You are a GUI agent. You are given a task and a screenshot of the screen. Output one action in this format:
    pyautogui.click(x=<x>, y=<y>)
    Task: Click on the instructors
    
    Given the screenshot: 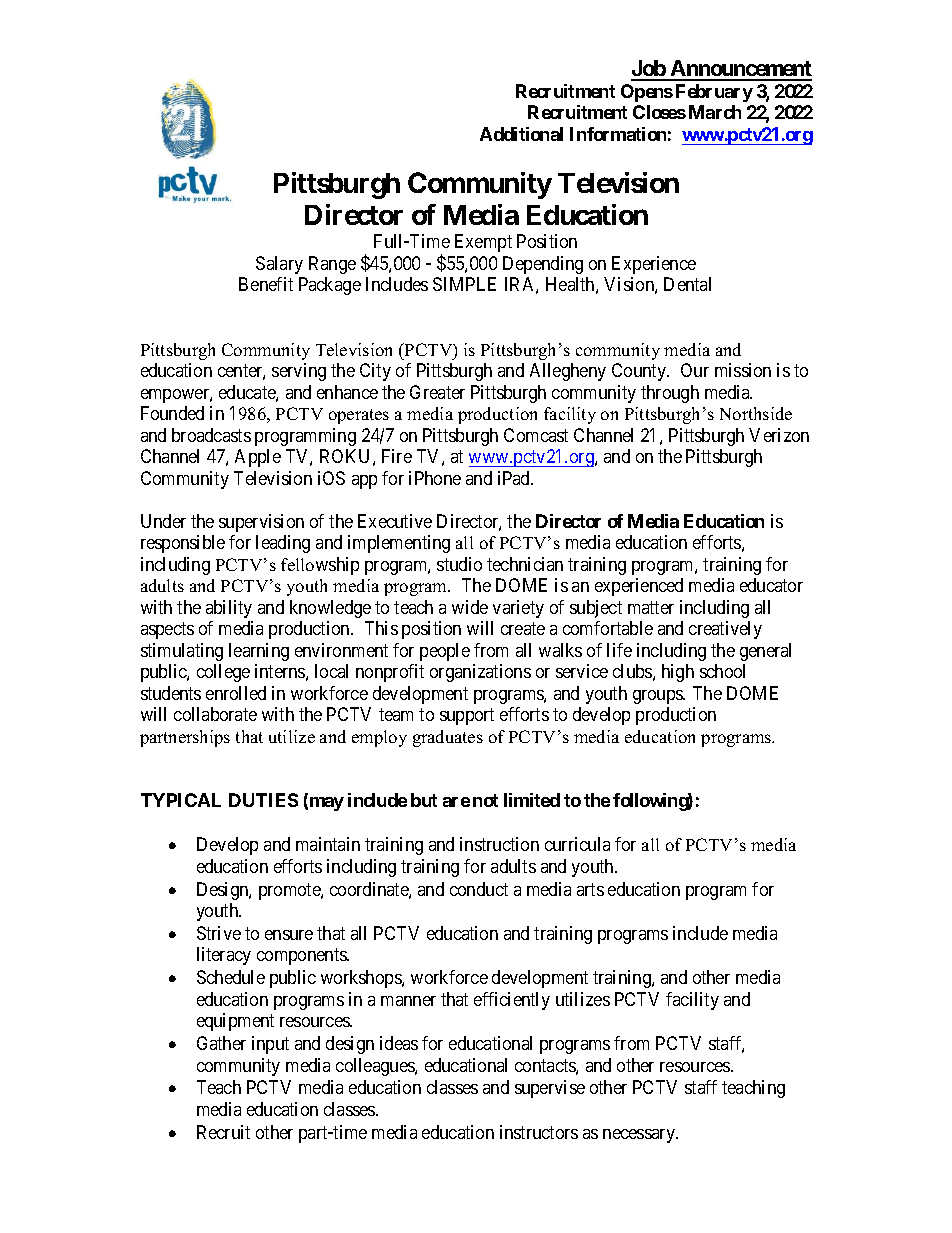 What is the action you would take?
    pyautogui.click(x=539, y=1132)
